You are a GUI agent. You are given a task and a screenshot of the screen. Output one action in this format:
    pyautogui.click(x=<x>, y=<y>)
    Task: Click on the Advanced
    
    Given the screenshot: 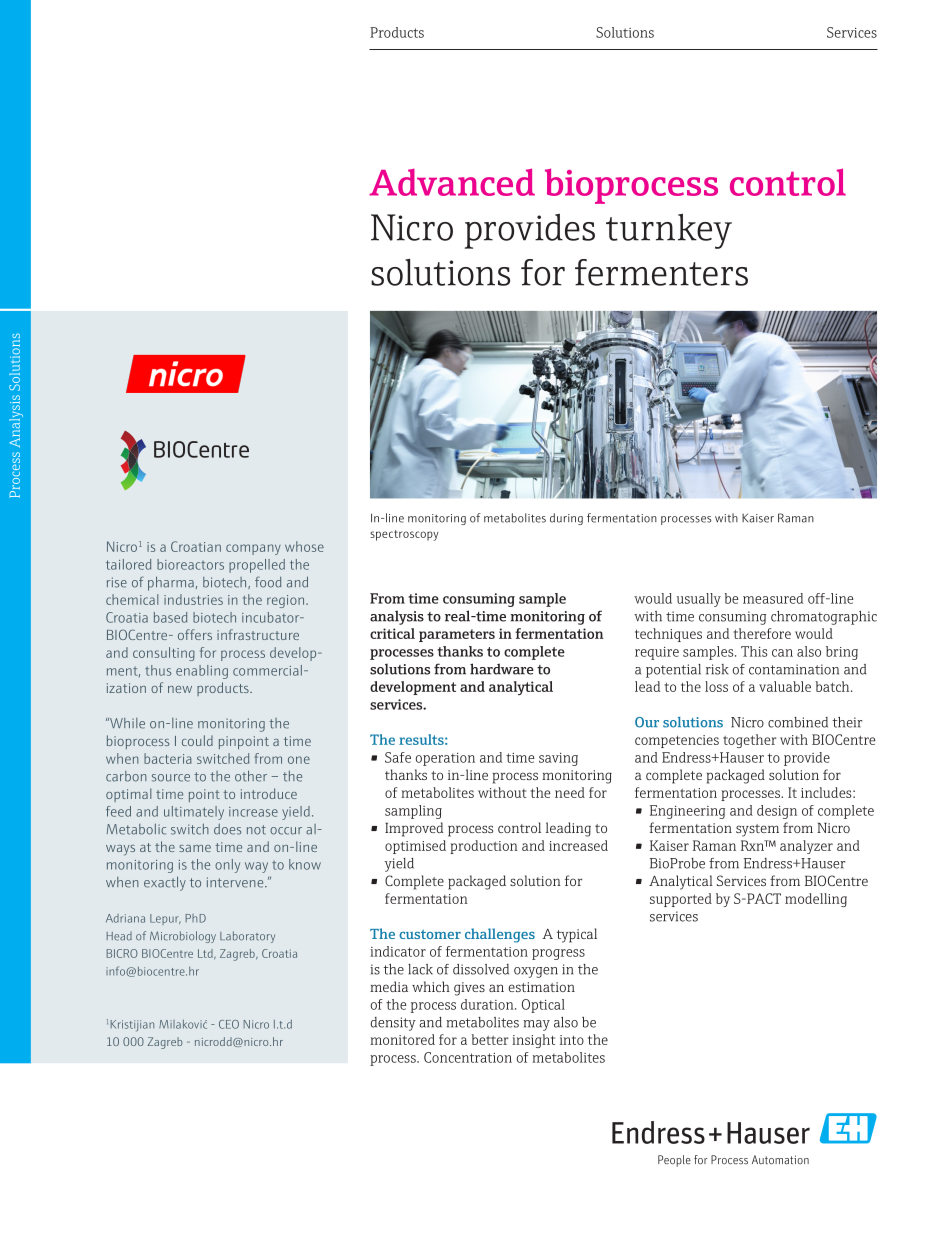 What is the action you would take?
    pyautogui.click(x=452, y=182)
